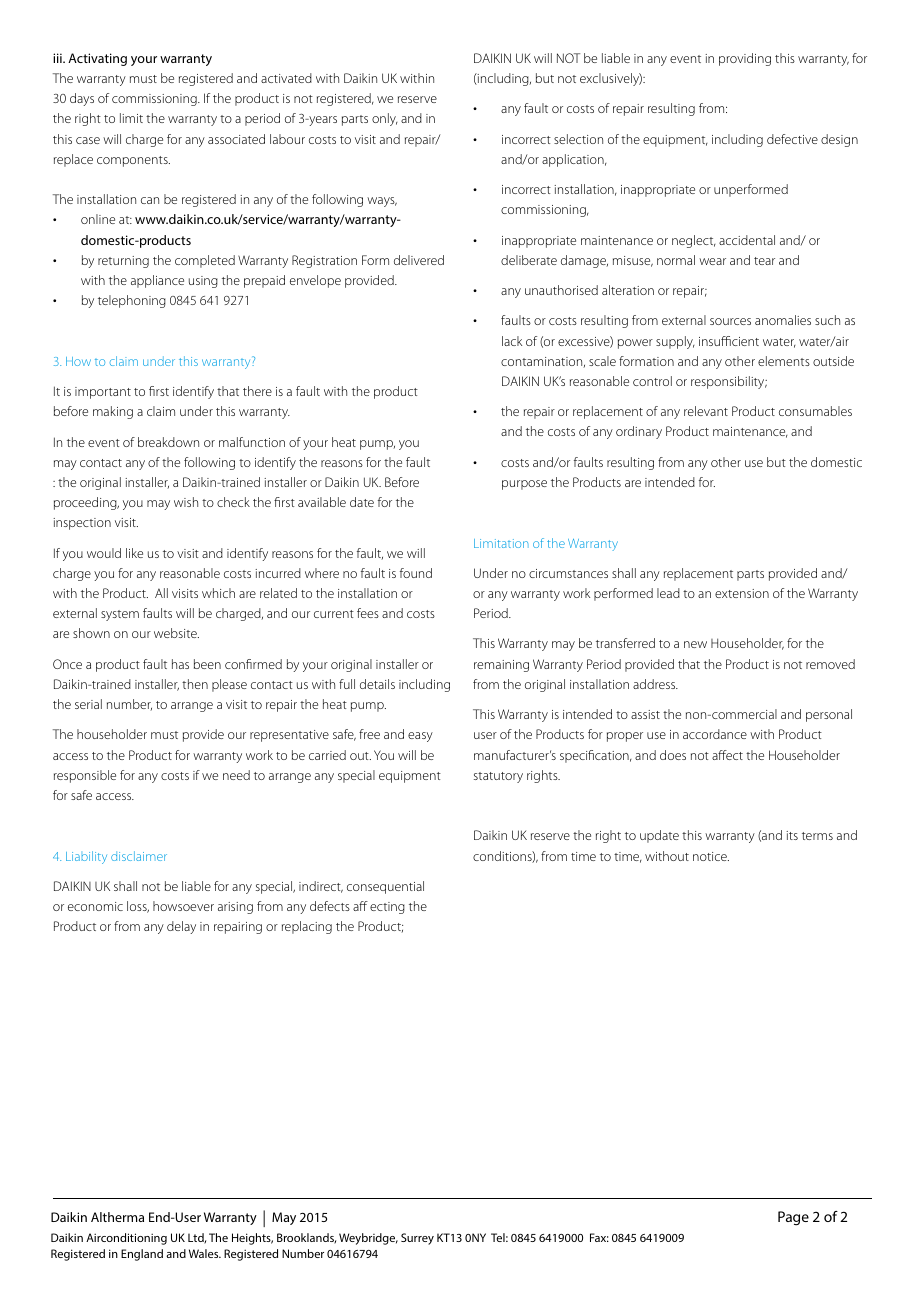 This screenshot has width=924, height=1308. I want to click on breakdown, so click(168, 442).
